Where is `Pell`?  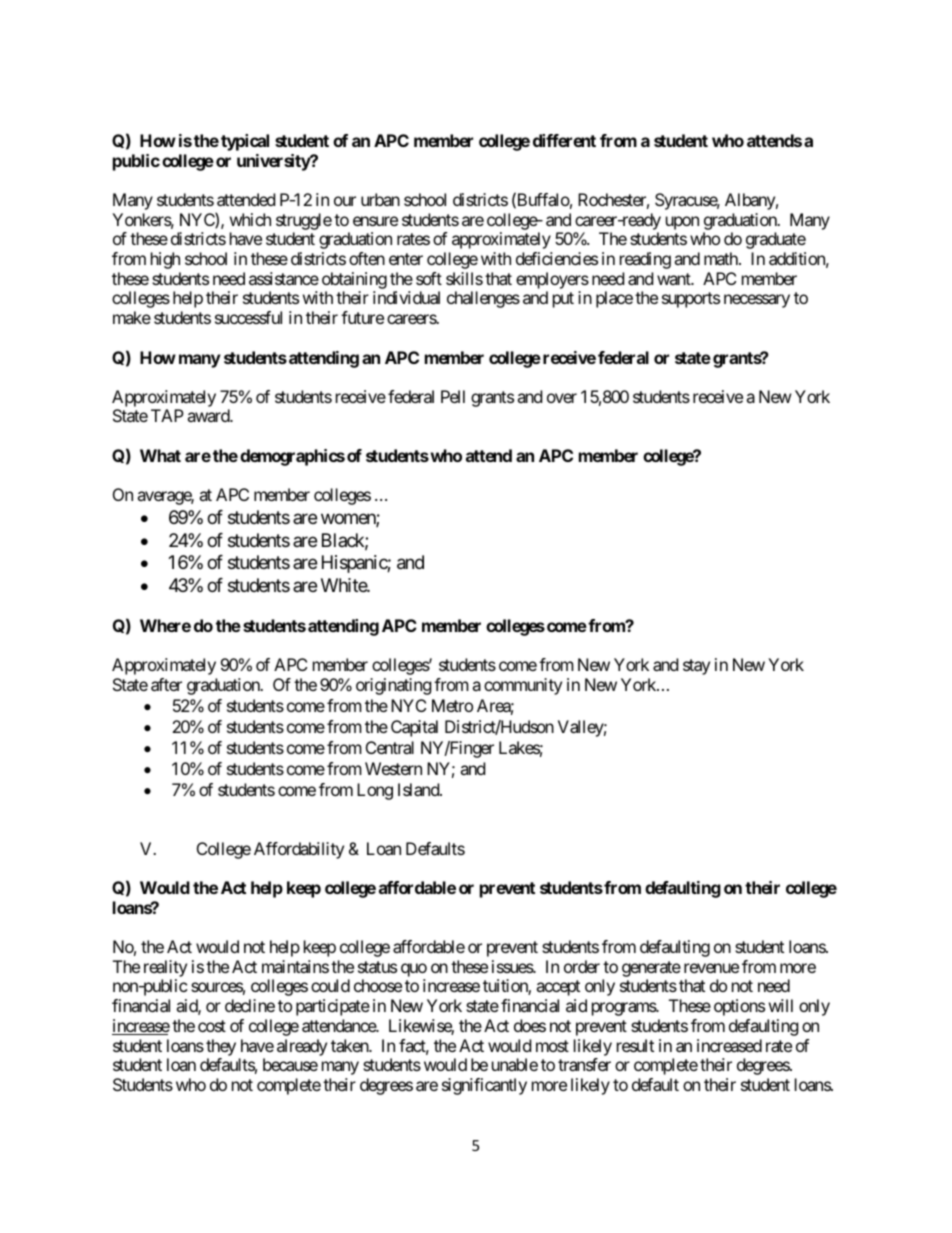
Pell is located at coordinates (453, 396).
